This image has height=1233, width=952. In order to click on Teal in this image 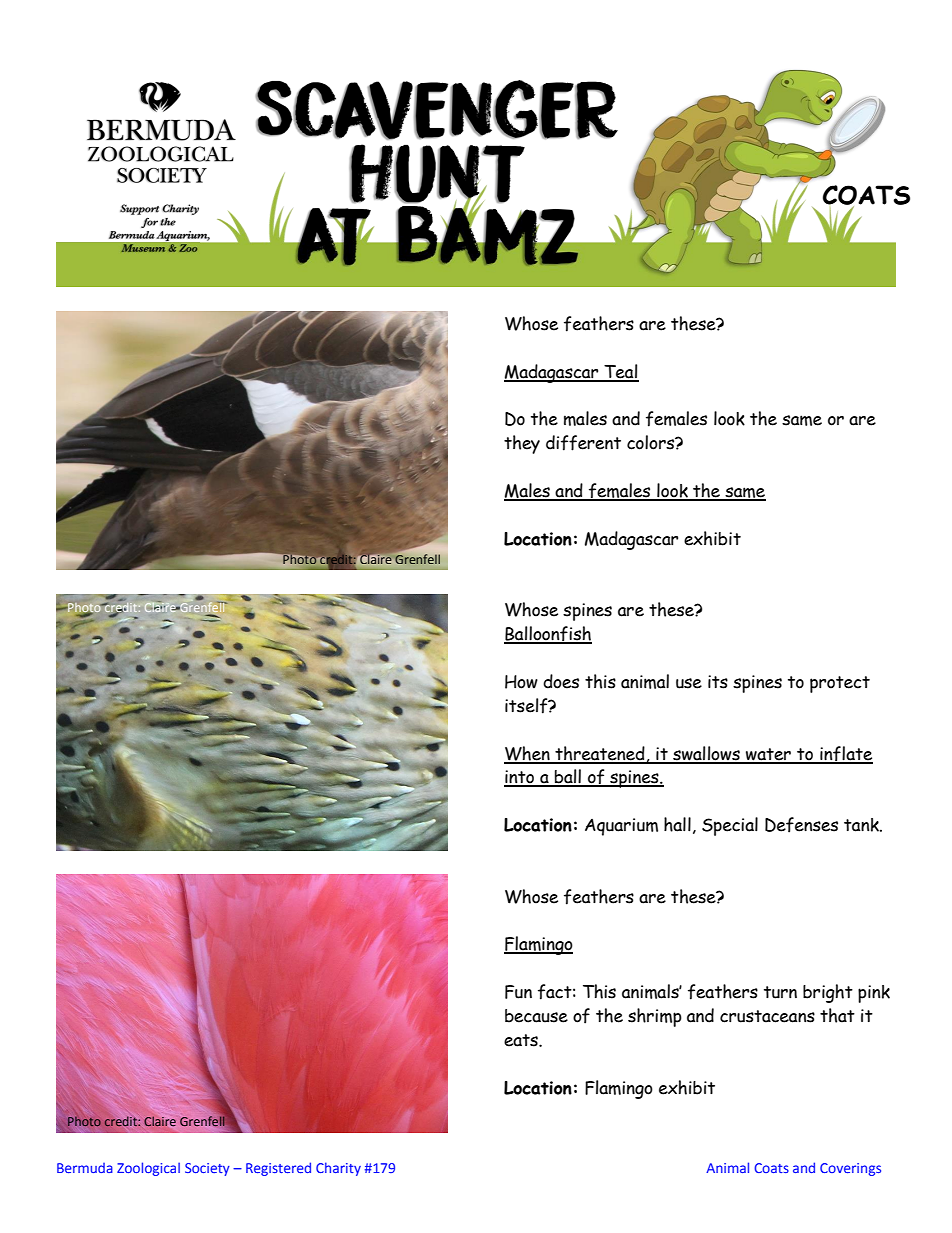, I will do `click(620, 372)`.
